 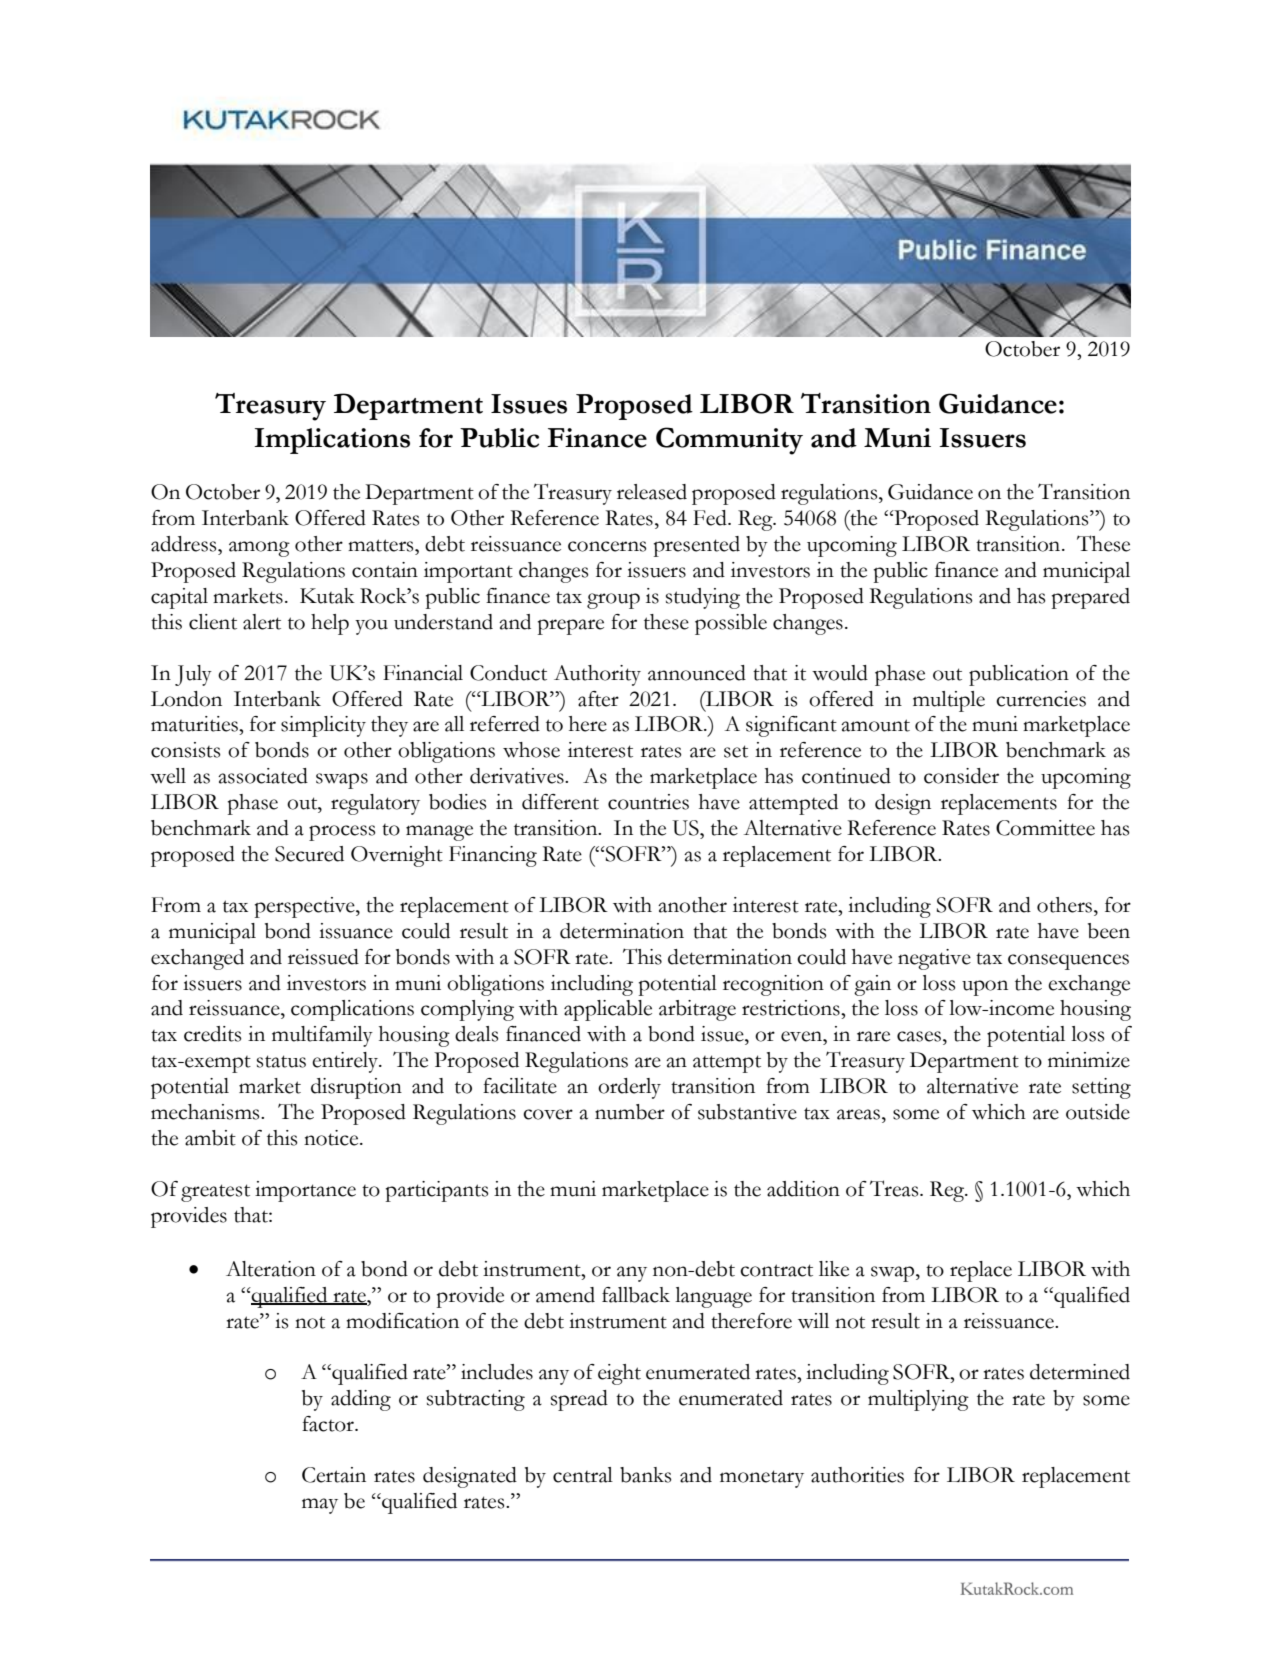 What do you see at coordinates (608, 1010) in the screenshot?
I see `applicable` at bounding box center [608, 1010].
